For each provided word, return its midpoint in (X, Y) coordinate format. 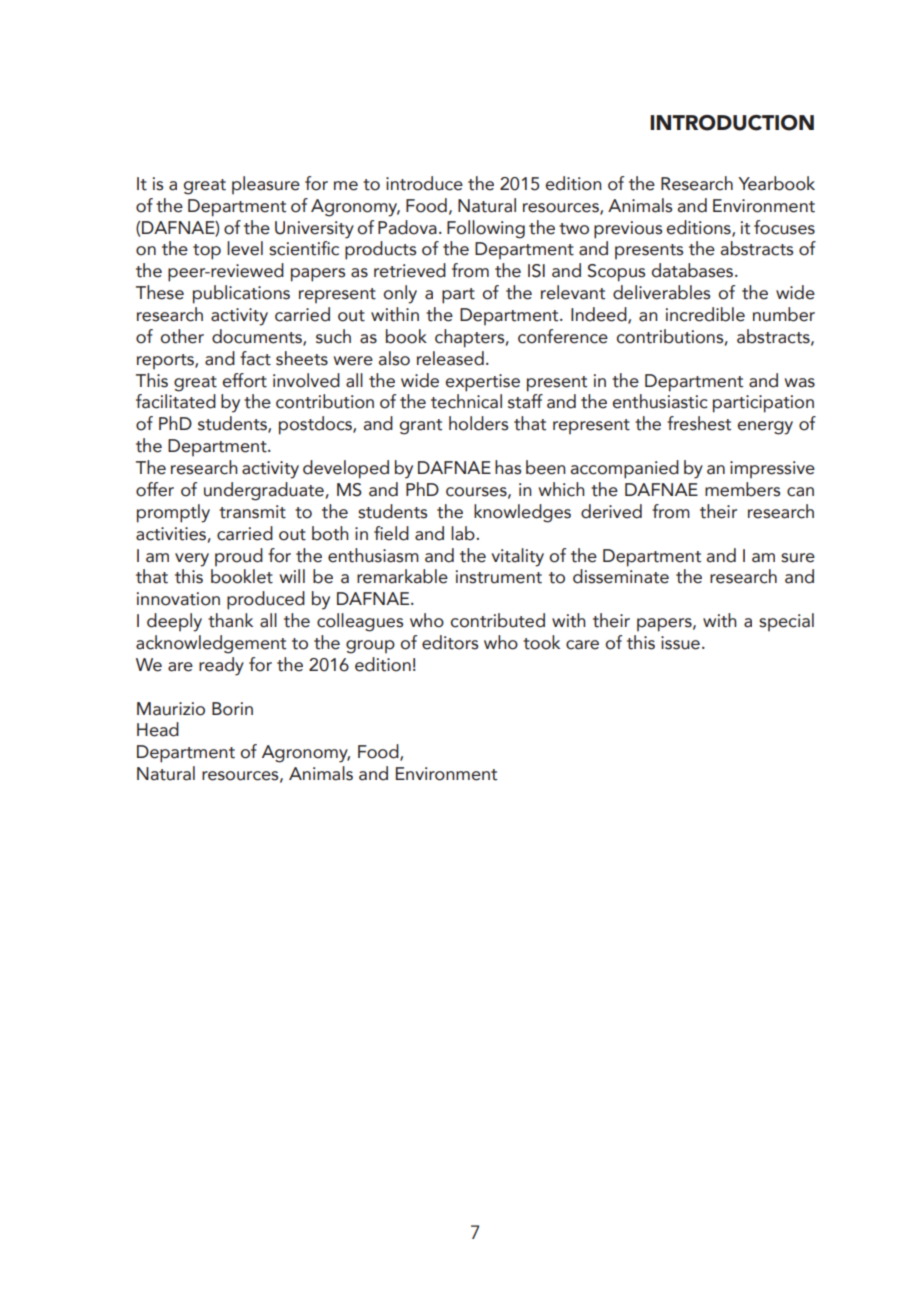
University (314, 230)
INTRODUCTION (732, 123)
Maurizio (171, 709)
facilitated (176, 401)
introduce (424, 183)
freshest (699, 423)
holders (478, 423)
